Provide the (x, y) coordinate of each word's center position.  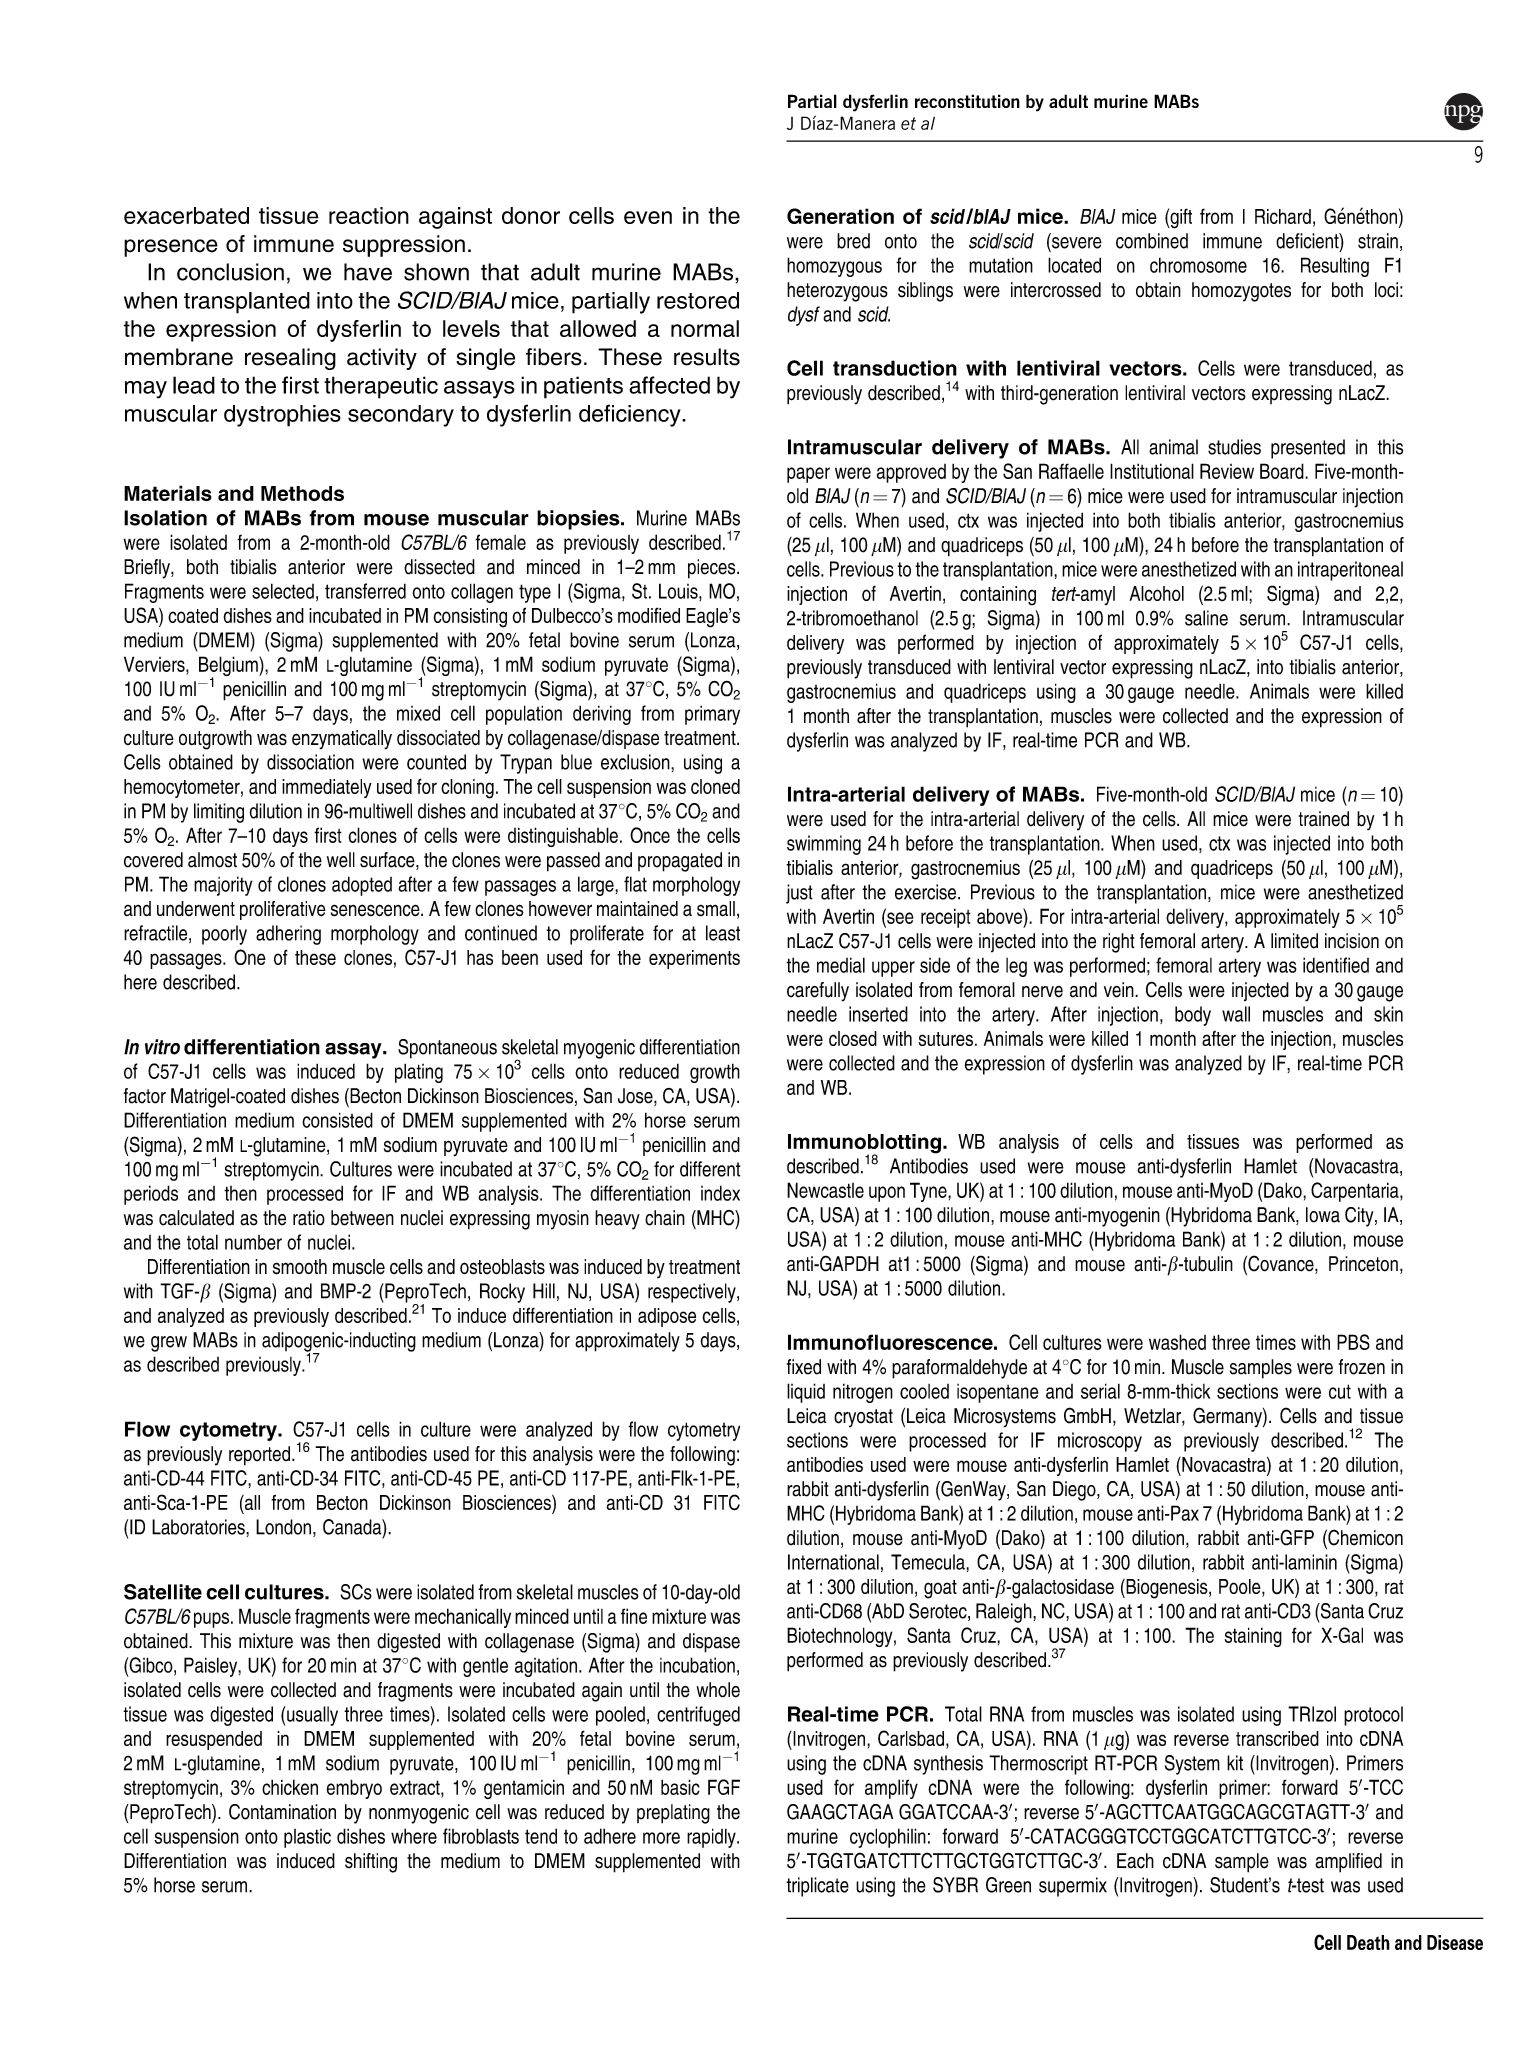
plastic (307, 1838)
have (368, 272)
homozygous (834, 267)
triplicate (817, 1887)
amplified (1348, 1863)
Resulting (1335, 267)
